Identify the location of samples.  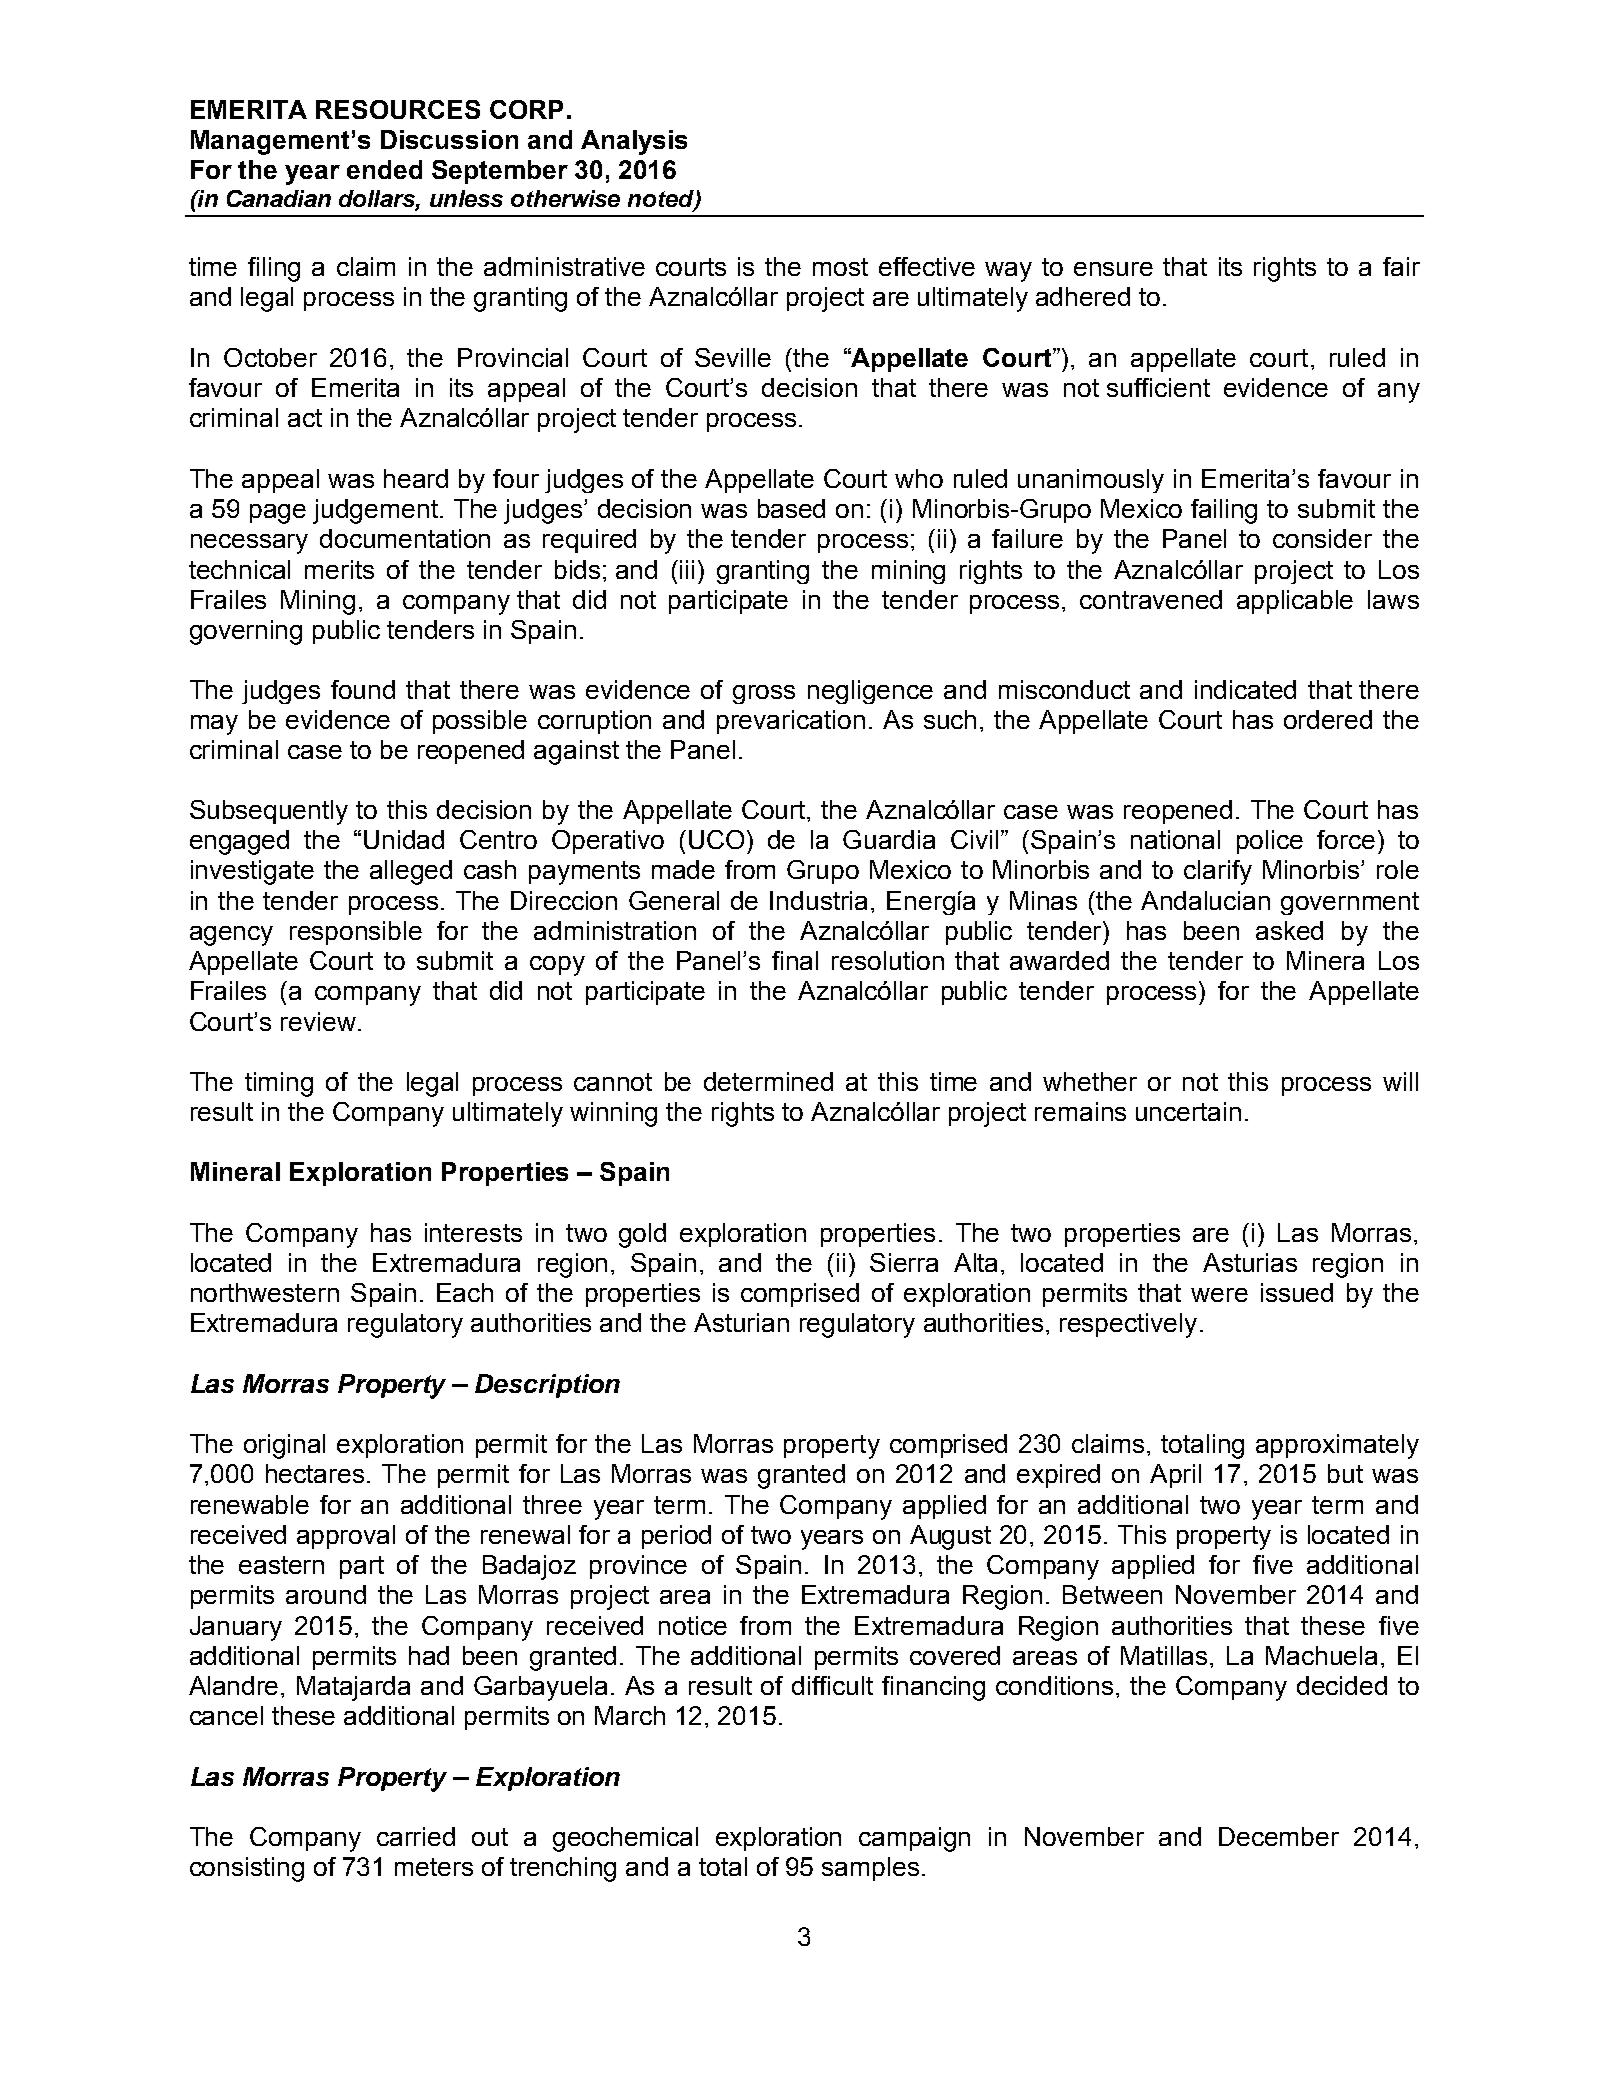
(870, 1869).
